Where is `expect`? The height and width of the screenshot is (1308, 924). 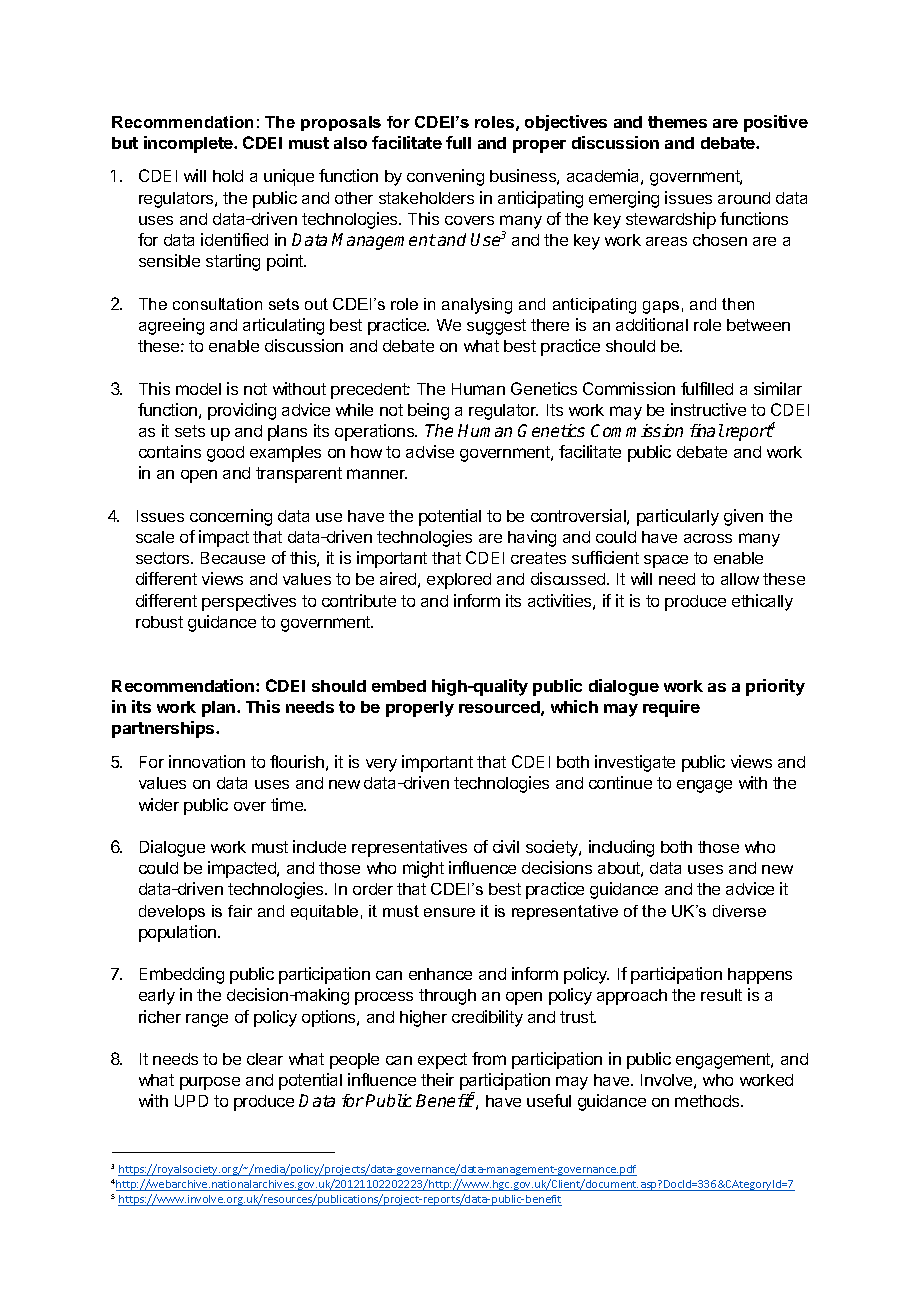
expect is located at coordinates (442, 1061).
